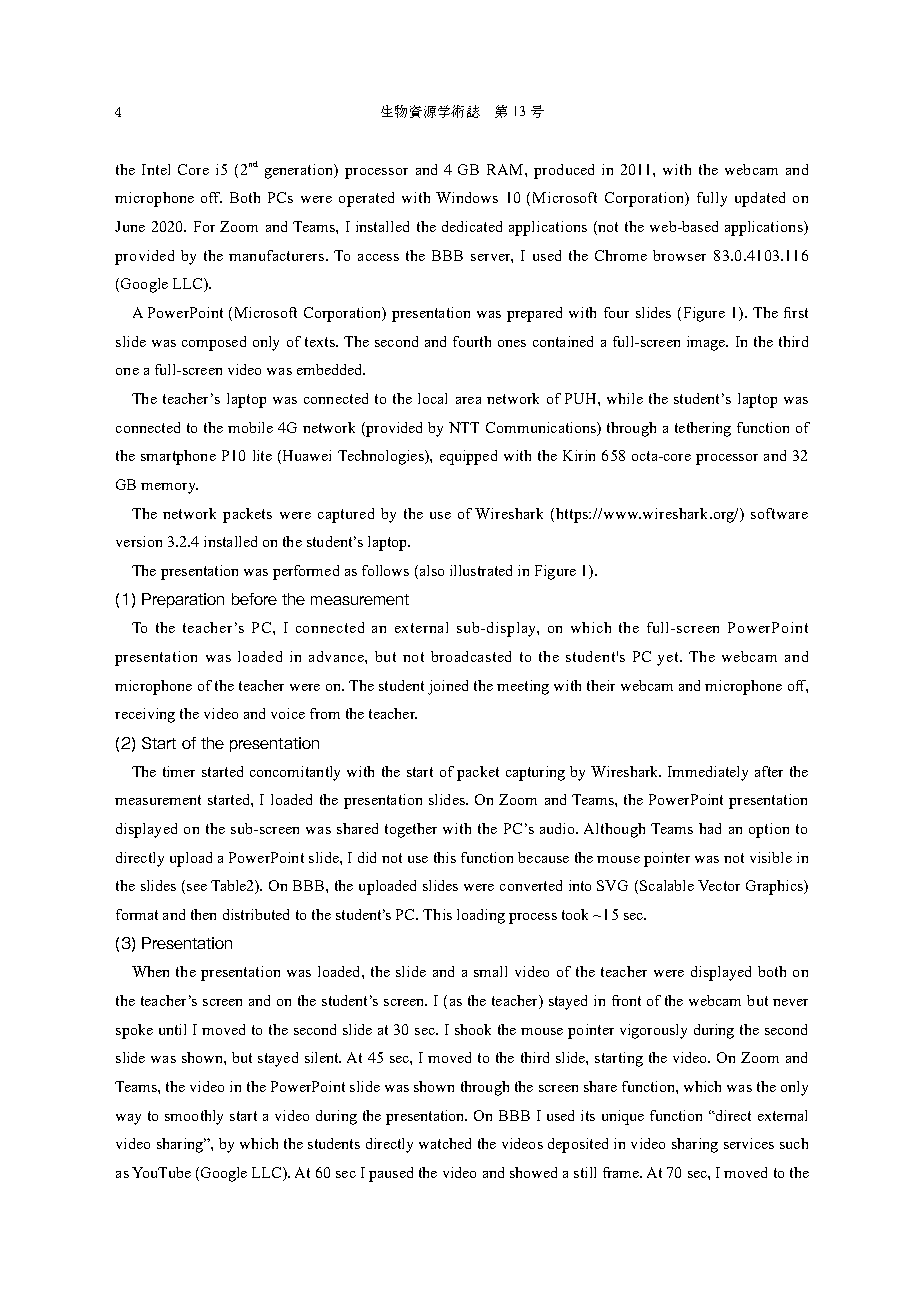 This screenshot has width=924, height=1305. Describe the element at coordinates (779, 513) in the screenshot. I see `software` at that location.
